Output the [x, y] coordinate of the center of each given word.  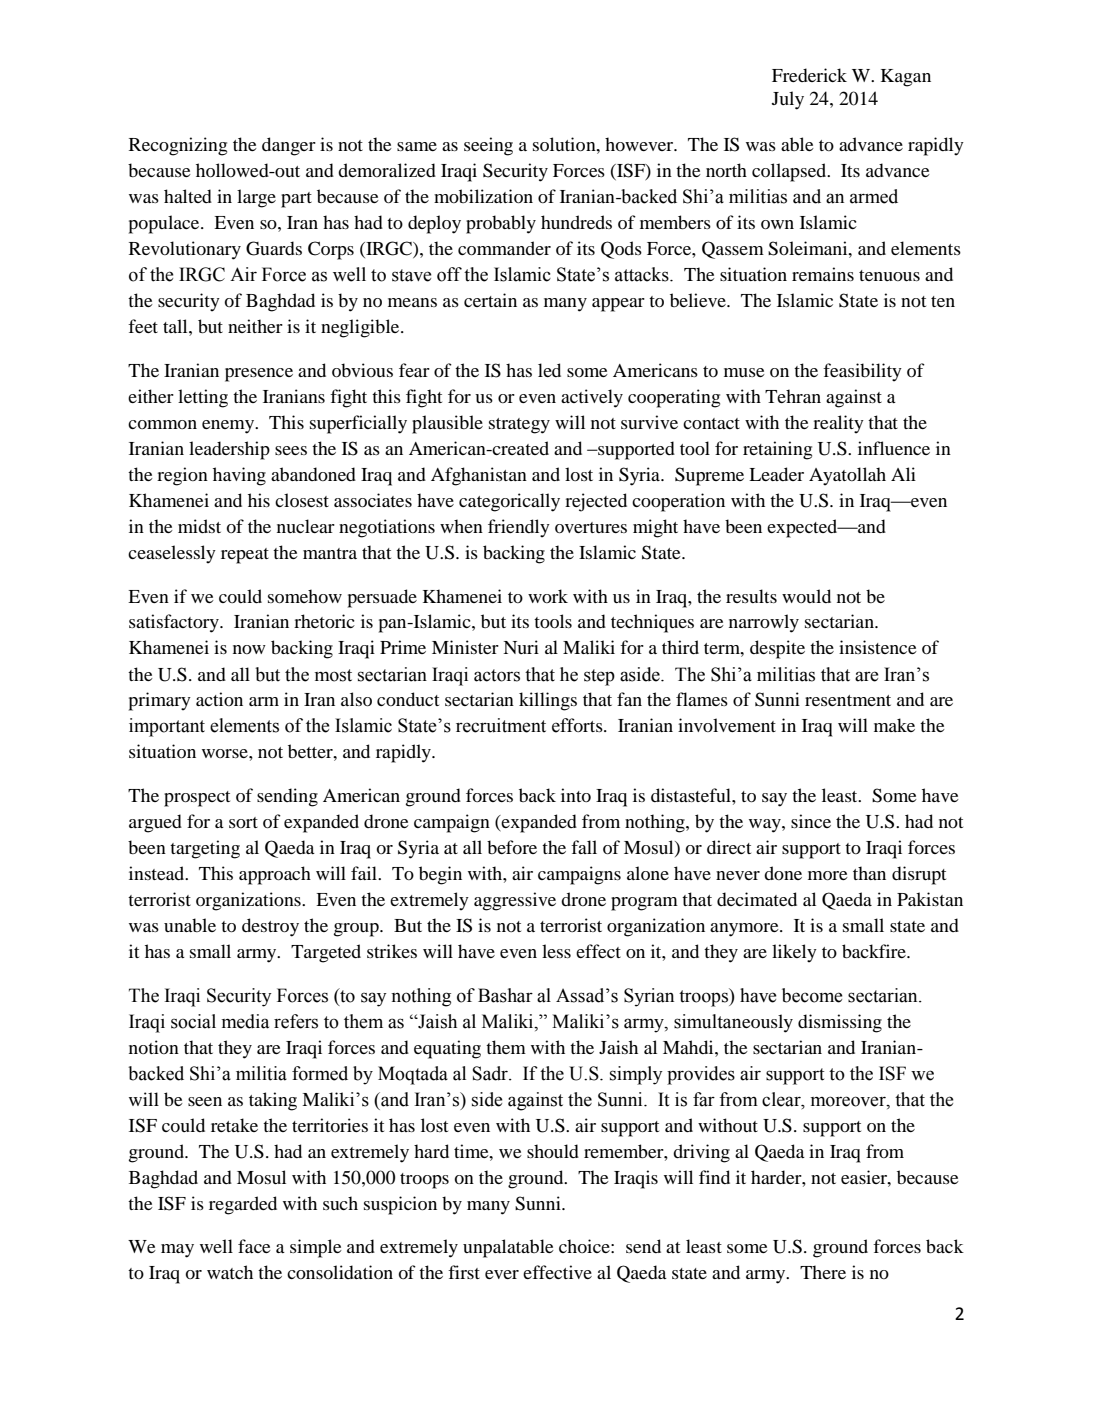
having [239, 476]
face [254, 1246]
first [464, 1272]
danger [289, 146]
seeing [488, 146]
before [512, 847]
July [788, 100]
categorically [509, 502]
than [869, 873]
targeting [205, 849]
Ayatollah [847, 476]
